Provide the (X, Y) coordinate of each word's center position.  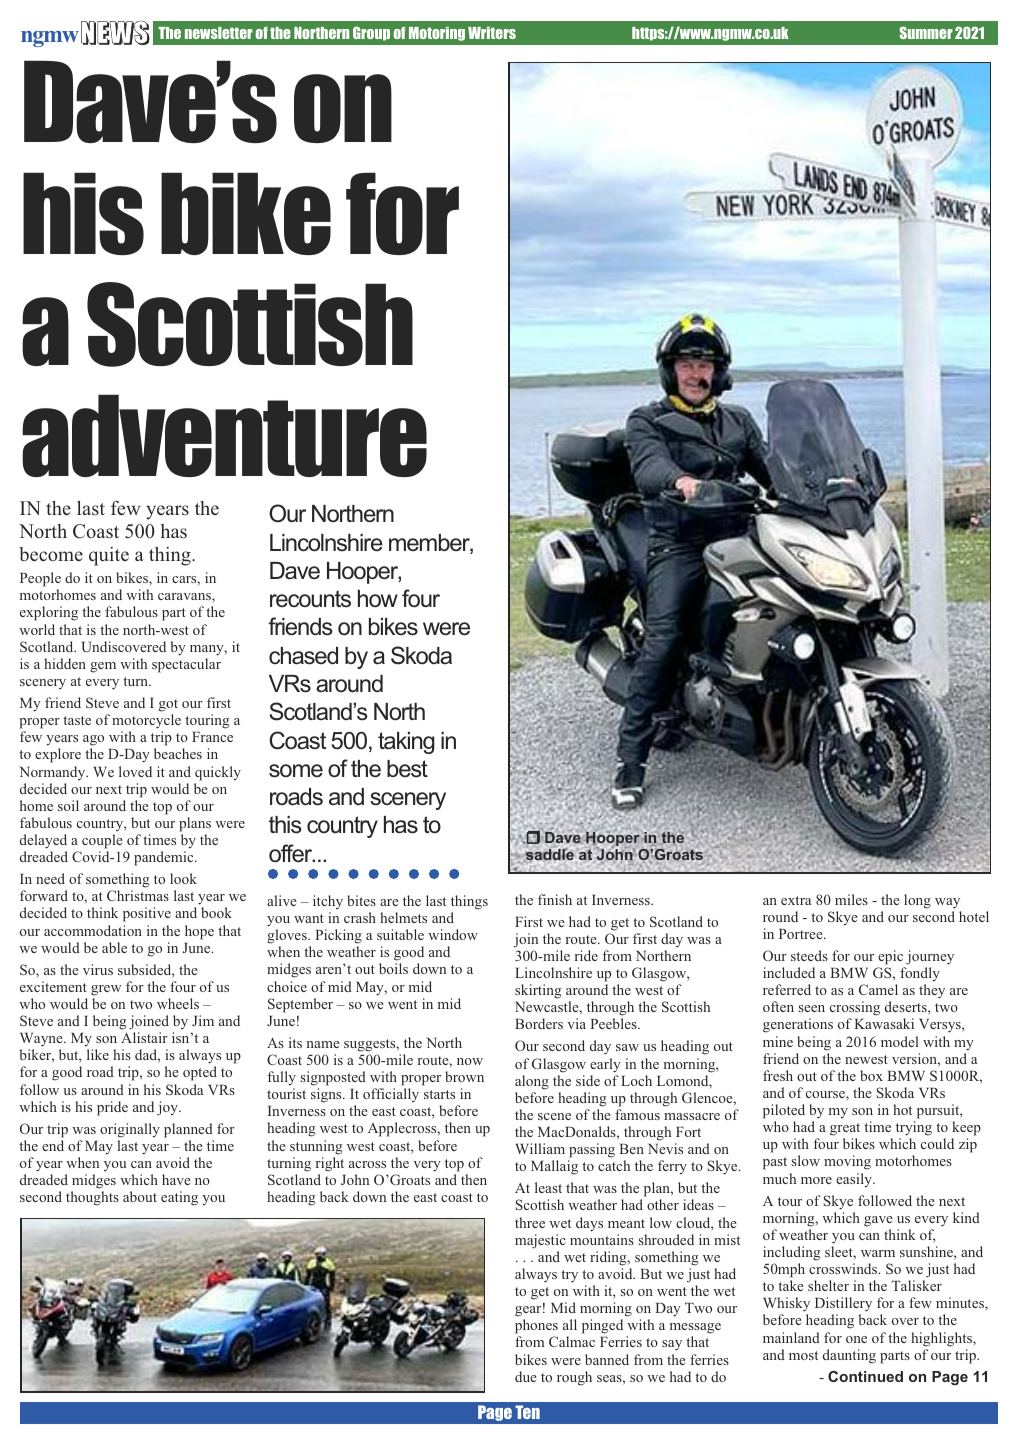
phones (536, 1328)
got (168, 705)
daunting (849, 1356)
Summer (926, 32)
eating (179, 1198)
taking (406, 743)
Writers (492, 33)
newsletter (219, 33)
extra (796, 900)
